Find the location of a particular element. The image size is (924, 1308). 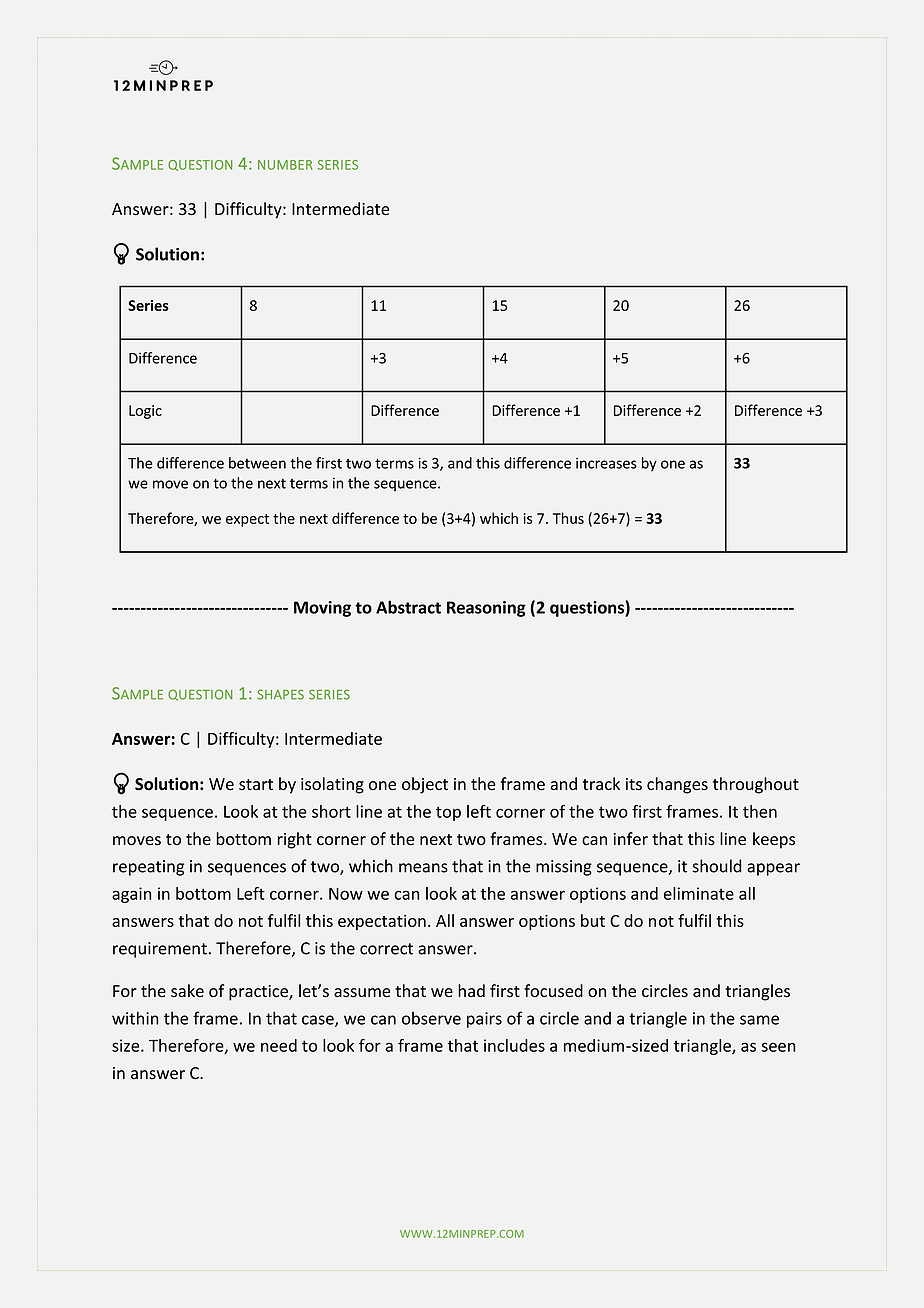

Abstract is located at coordinates (408, 607).
